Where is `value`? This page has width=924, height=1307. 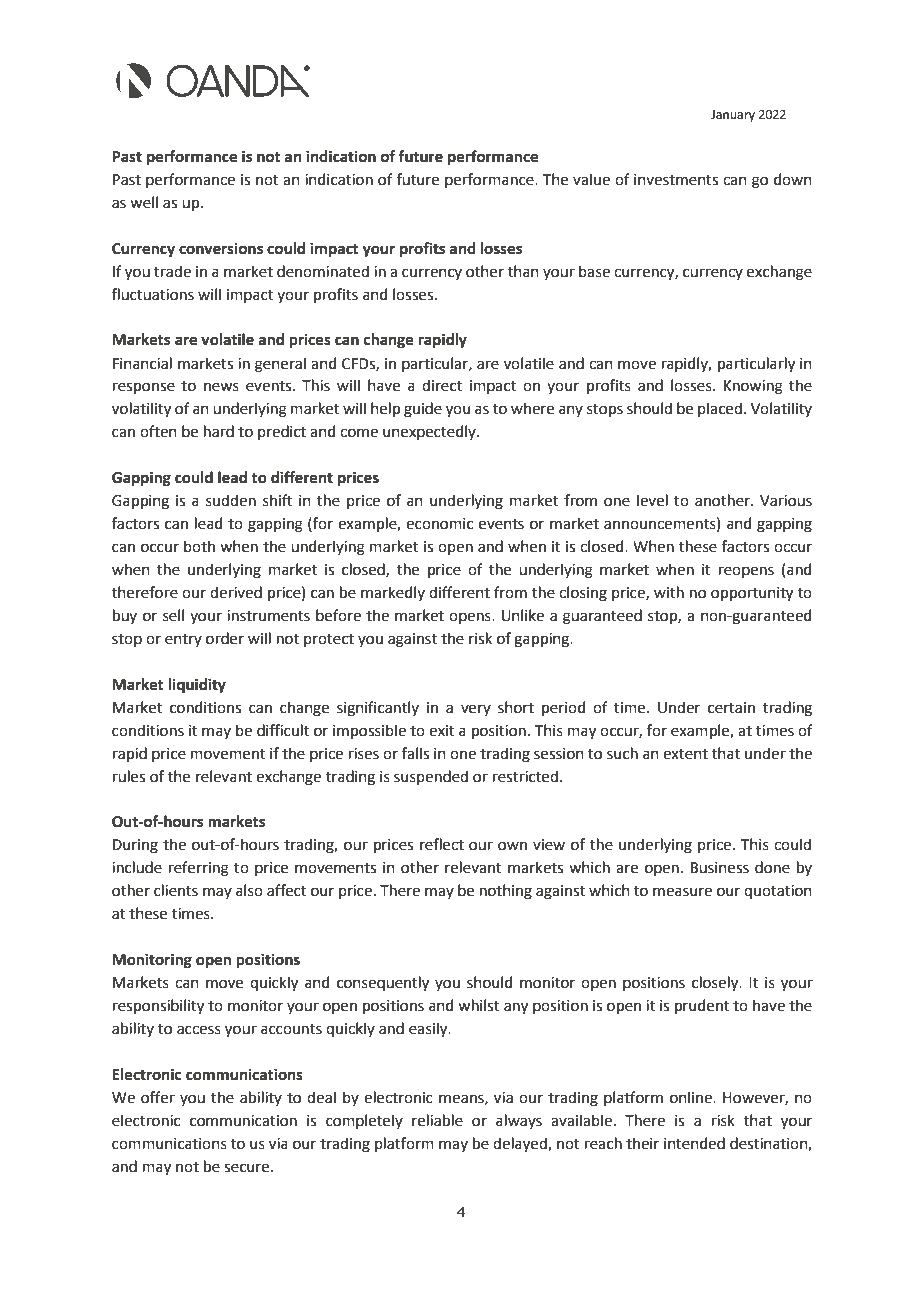 value is located at coordinates (591, 179).
